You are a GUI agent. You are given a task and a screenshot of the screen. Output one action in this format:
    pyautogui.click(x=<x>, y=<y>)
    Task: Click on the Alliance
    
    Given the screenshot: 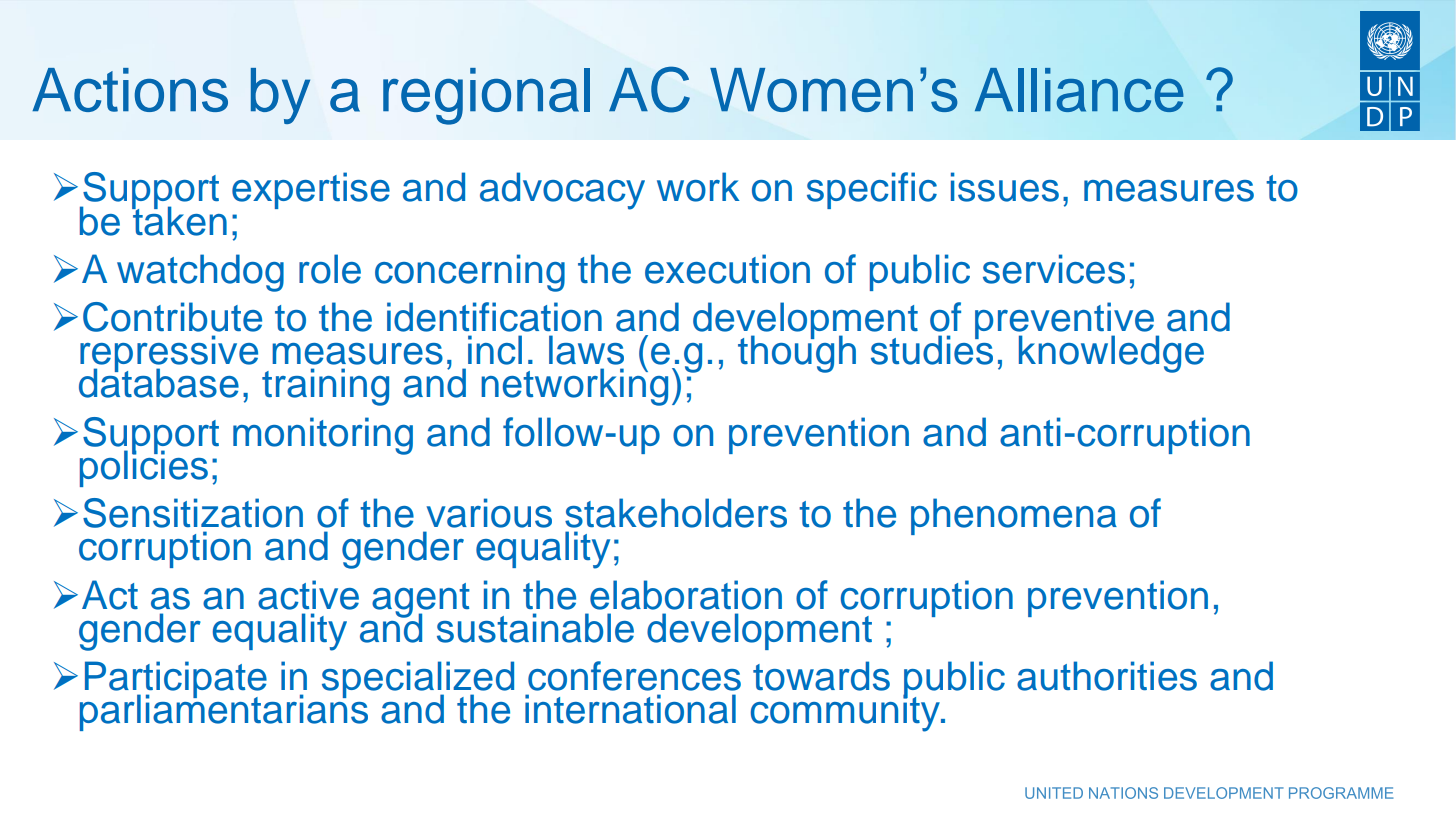 What is the action you would take?
    pyautogui.click(x=1079, y=90)
